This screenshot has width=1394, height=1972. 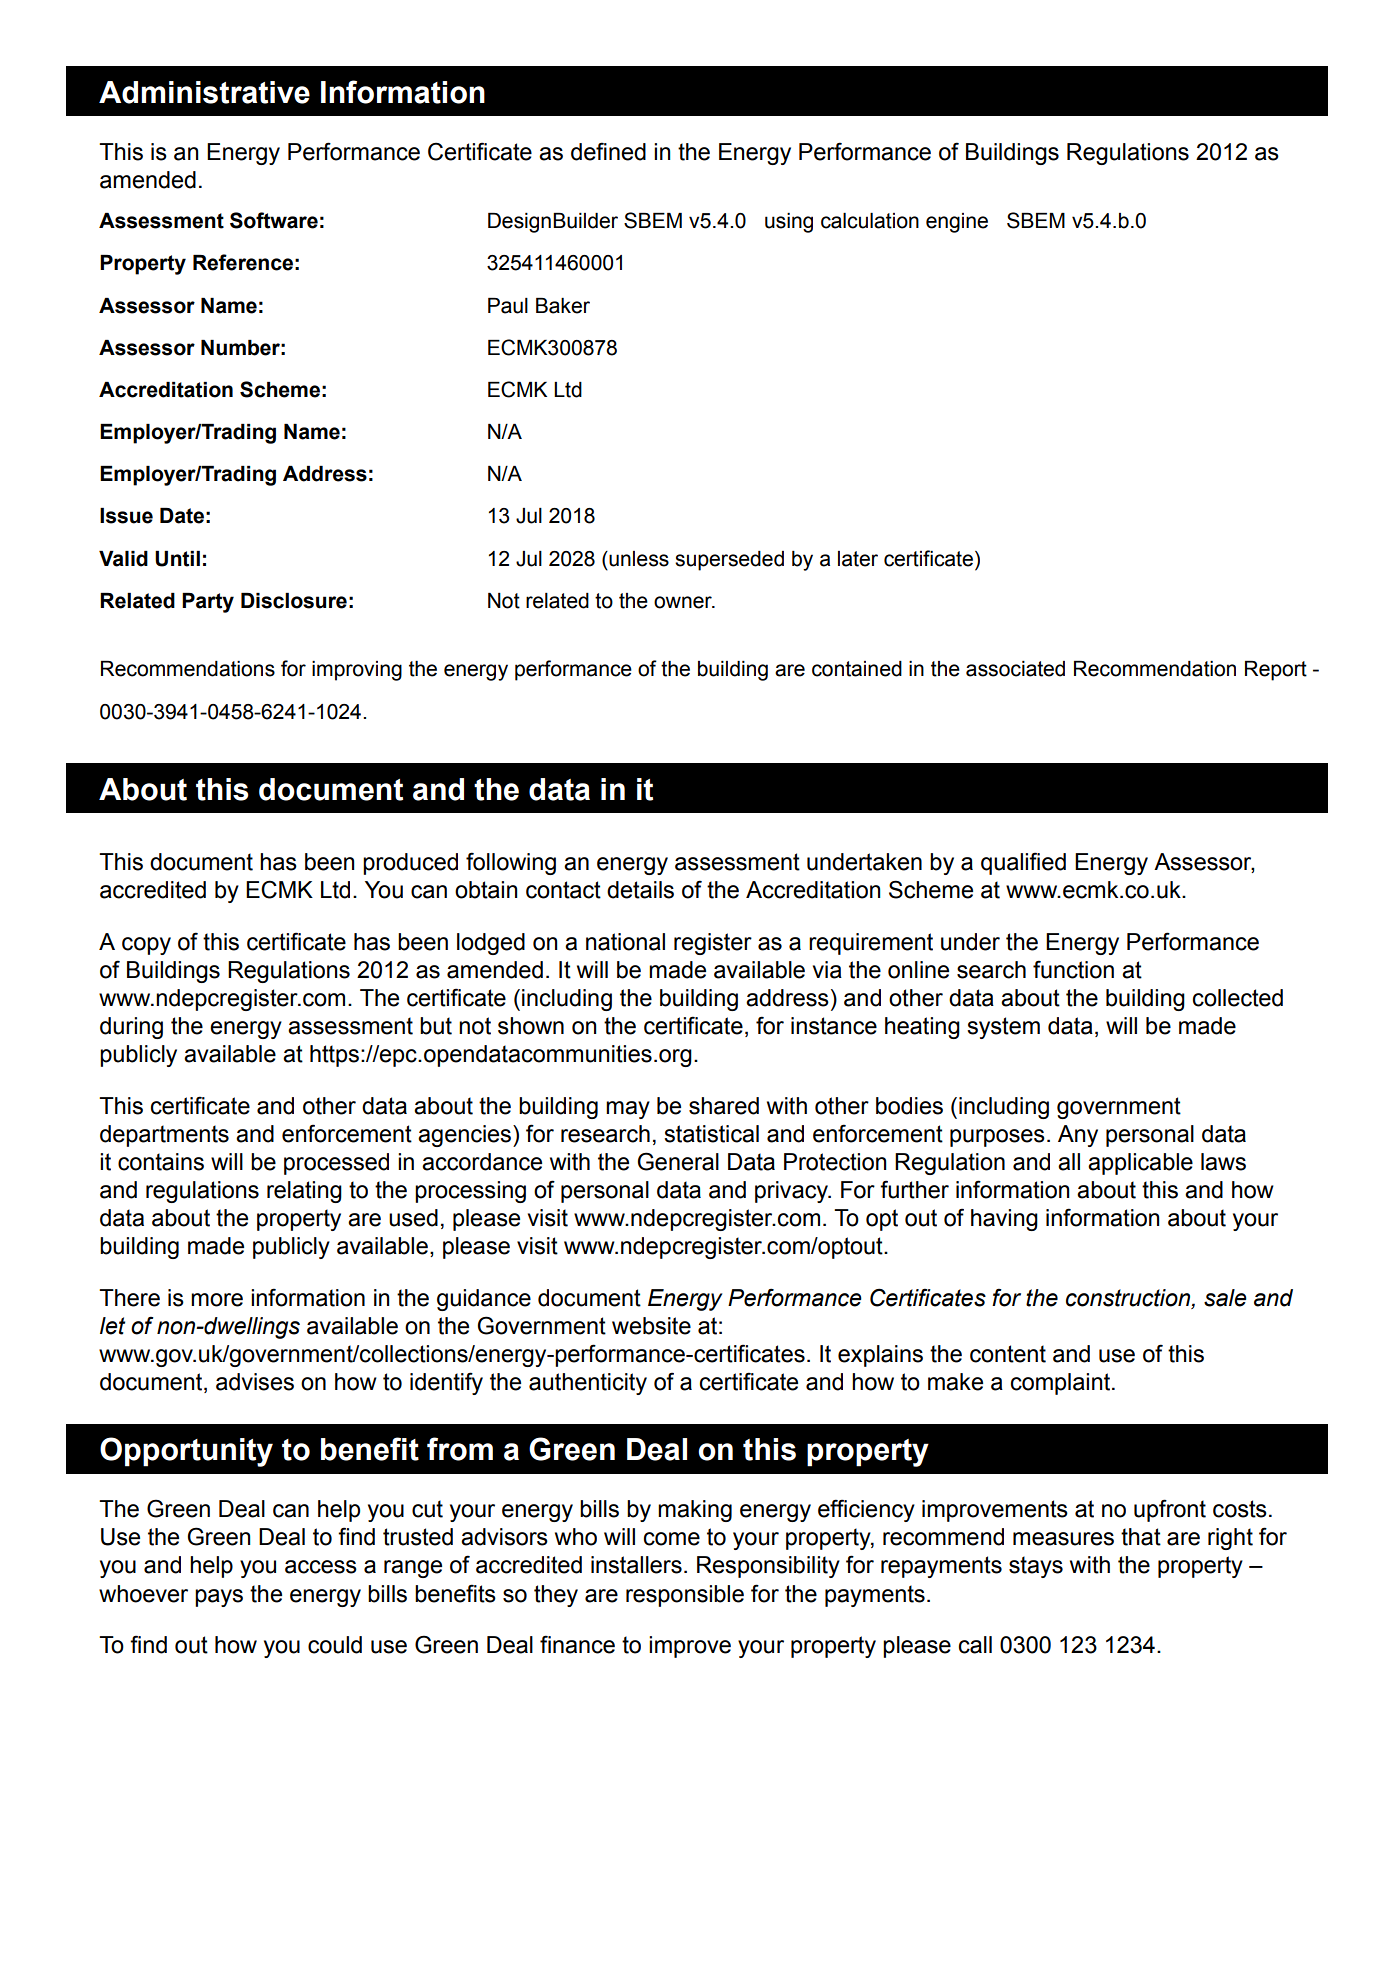 What do you see at coordinates (219, 1598) in the screenshot?
I see `pays` at bounding box center [219, 1598].
